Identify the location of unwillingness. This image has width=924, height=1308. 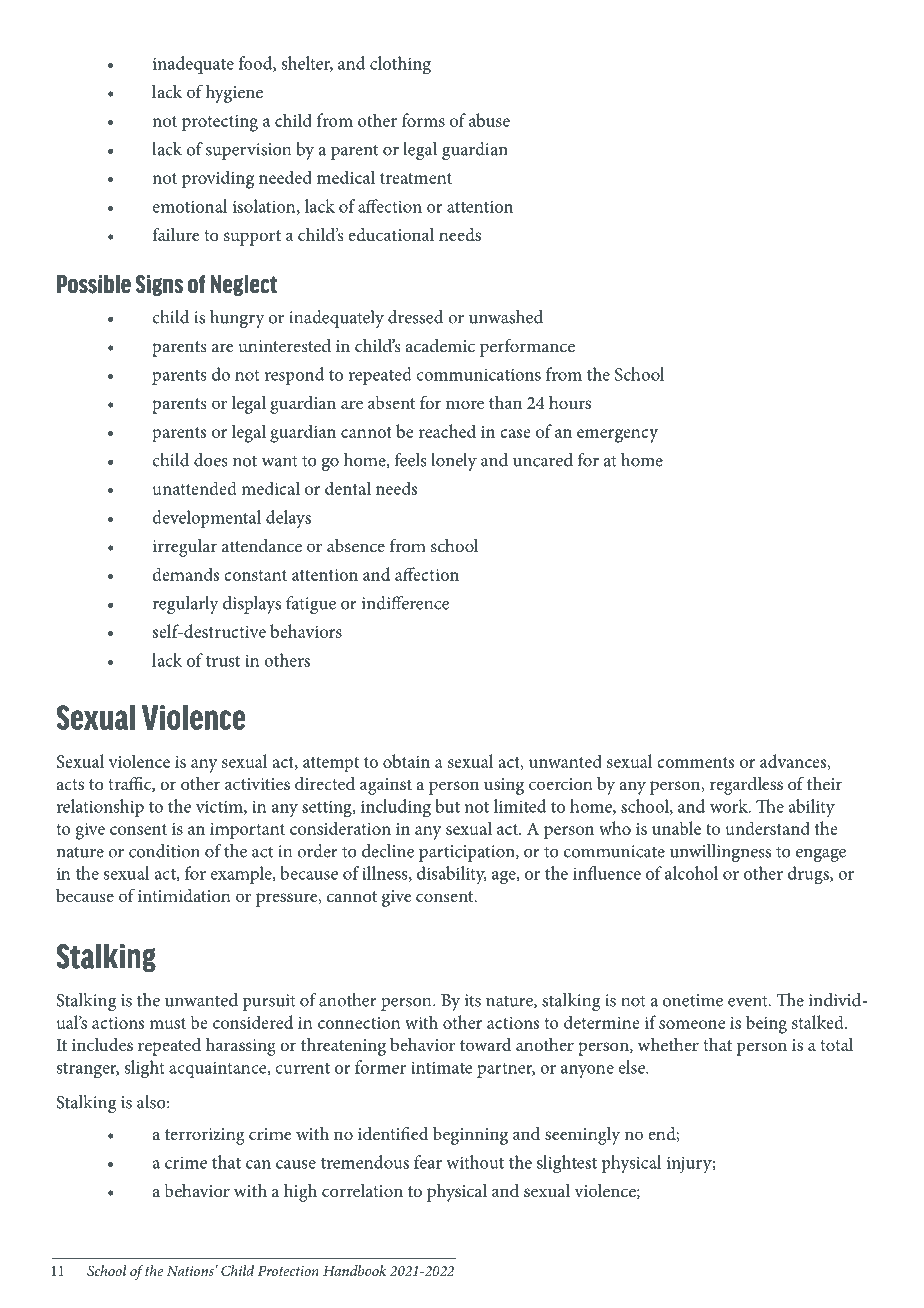
(720, 853).
